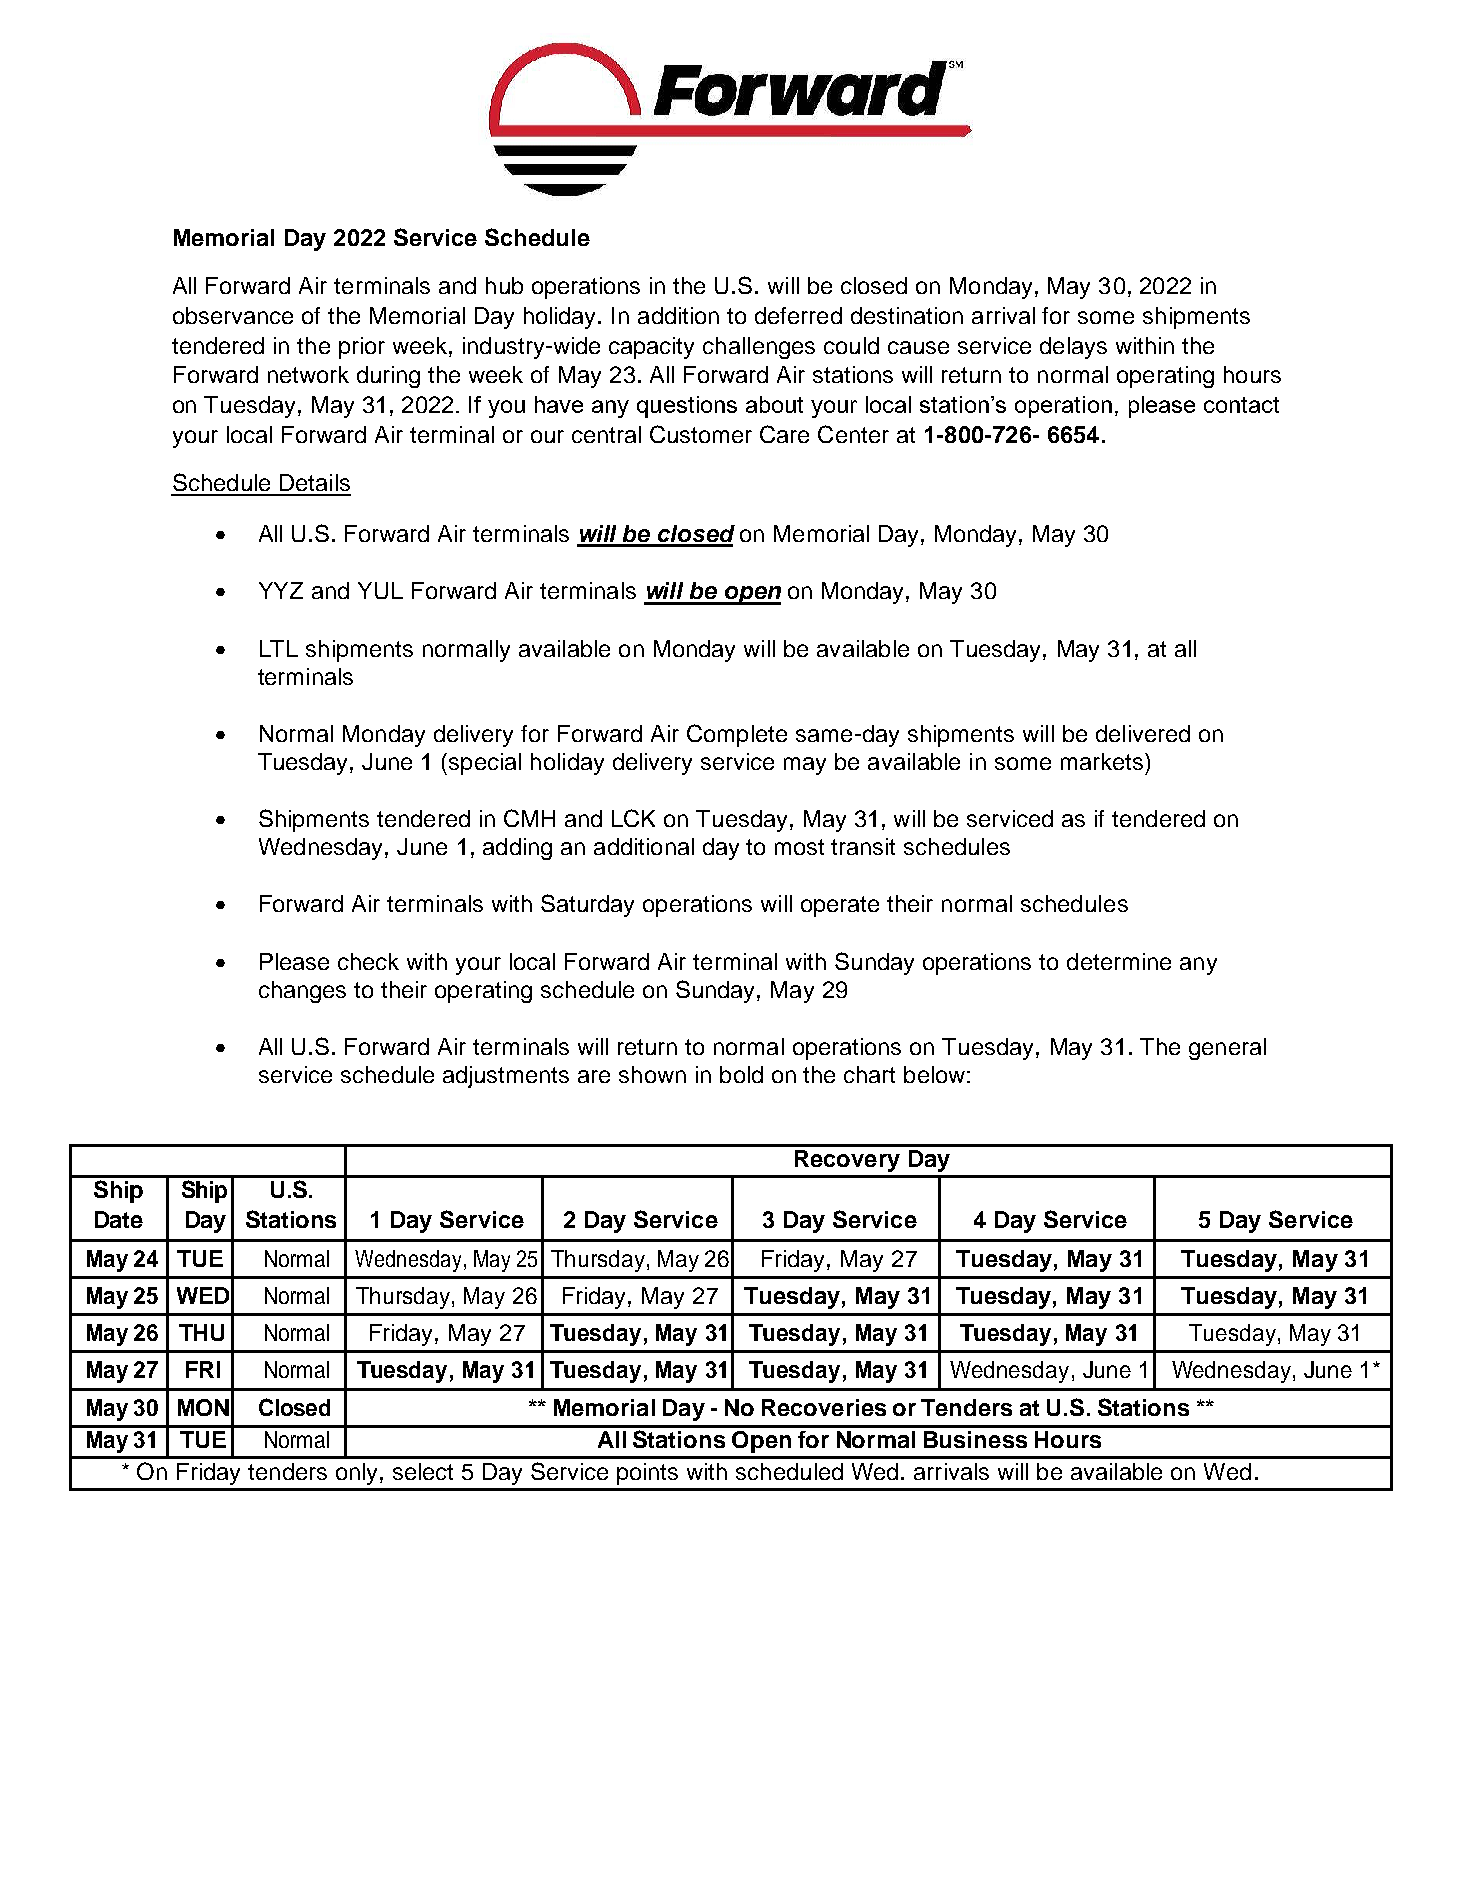  I want to click on Complete, so click(737, 735).
